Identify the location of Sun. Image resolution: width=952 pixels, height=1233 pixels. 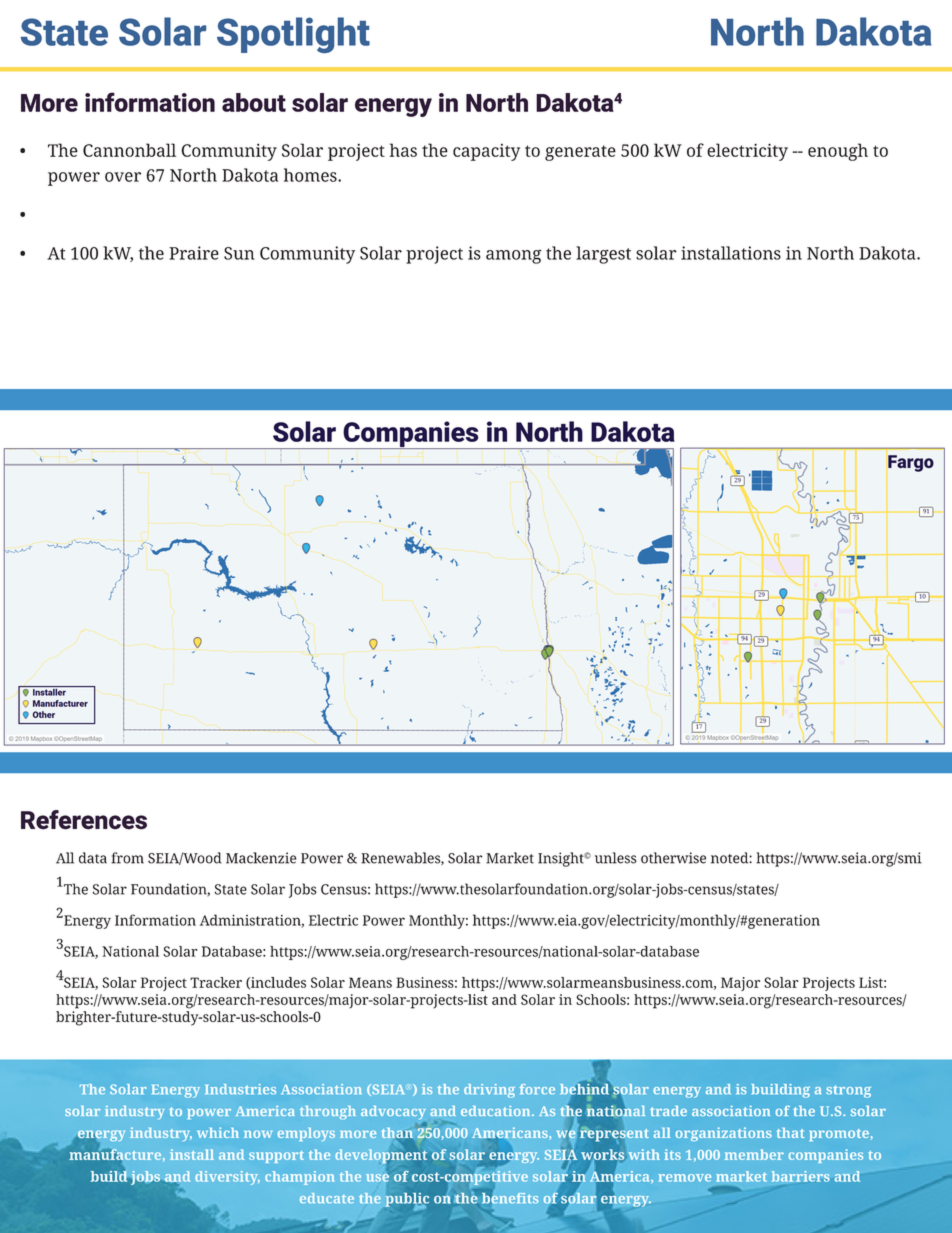
(239, 253).
